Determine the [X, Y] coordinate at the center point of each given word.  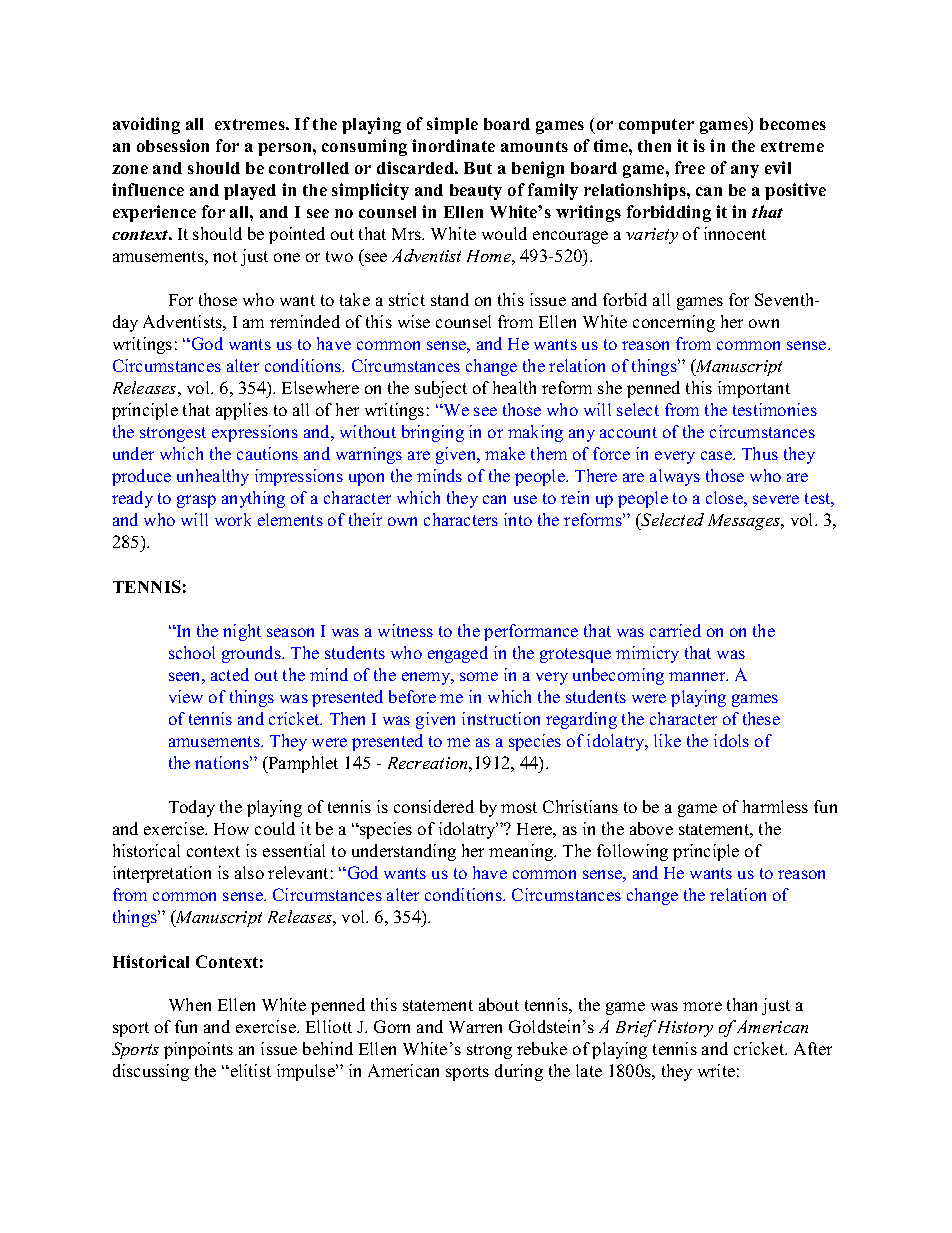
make [505, 453]
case [717, 455]
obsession [173, 145]
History [685, 1029]
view [186, 696]
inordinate [453, 145]
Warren [475, 1027]
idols [731, 740]
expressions [255, 433]
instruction [501, 718]
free [690, 167]
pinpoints [198, 1050]
